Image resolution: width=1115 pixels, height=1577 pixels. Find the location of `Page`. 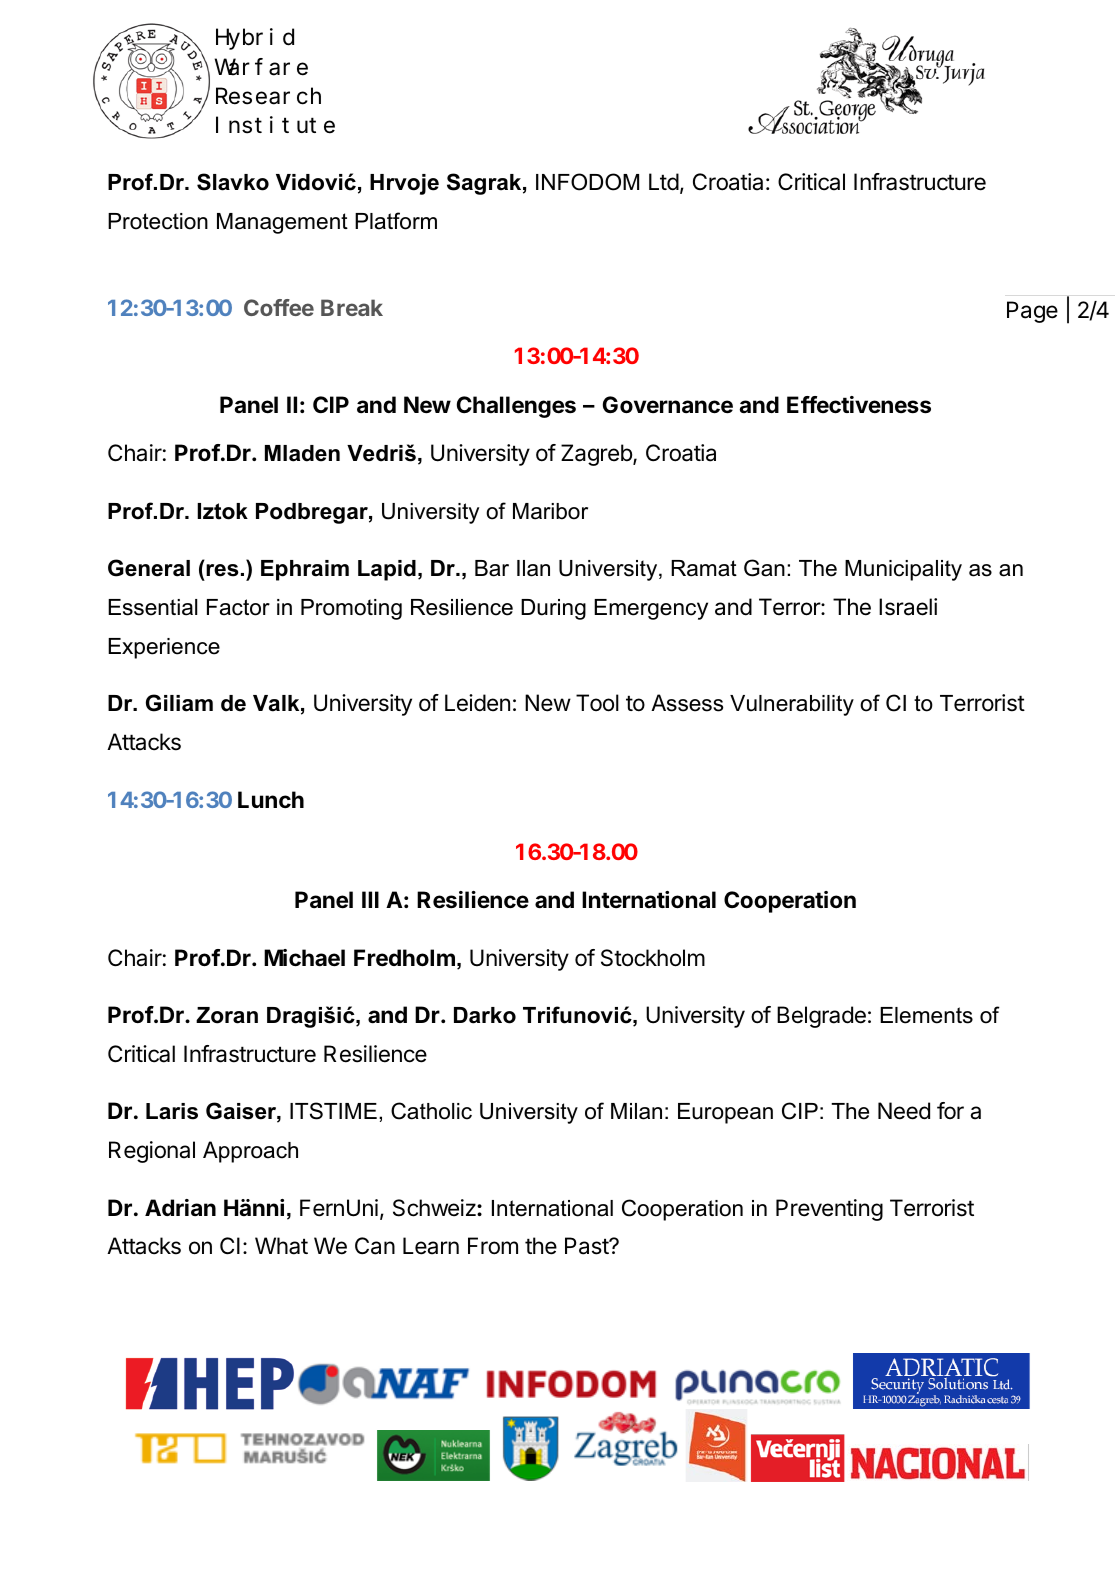

Page is located at coordinates (1032, 312).
